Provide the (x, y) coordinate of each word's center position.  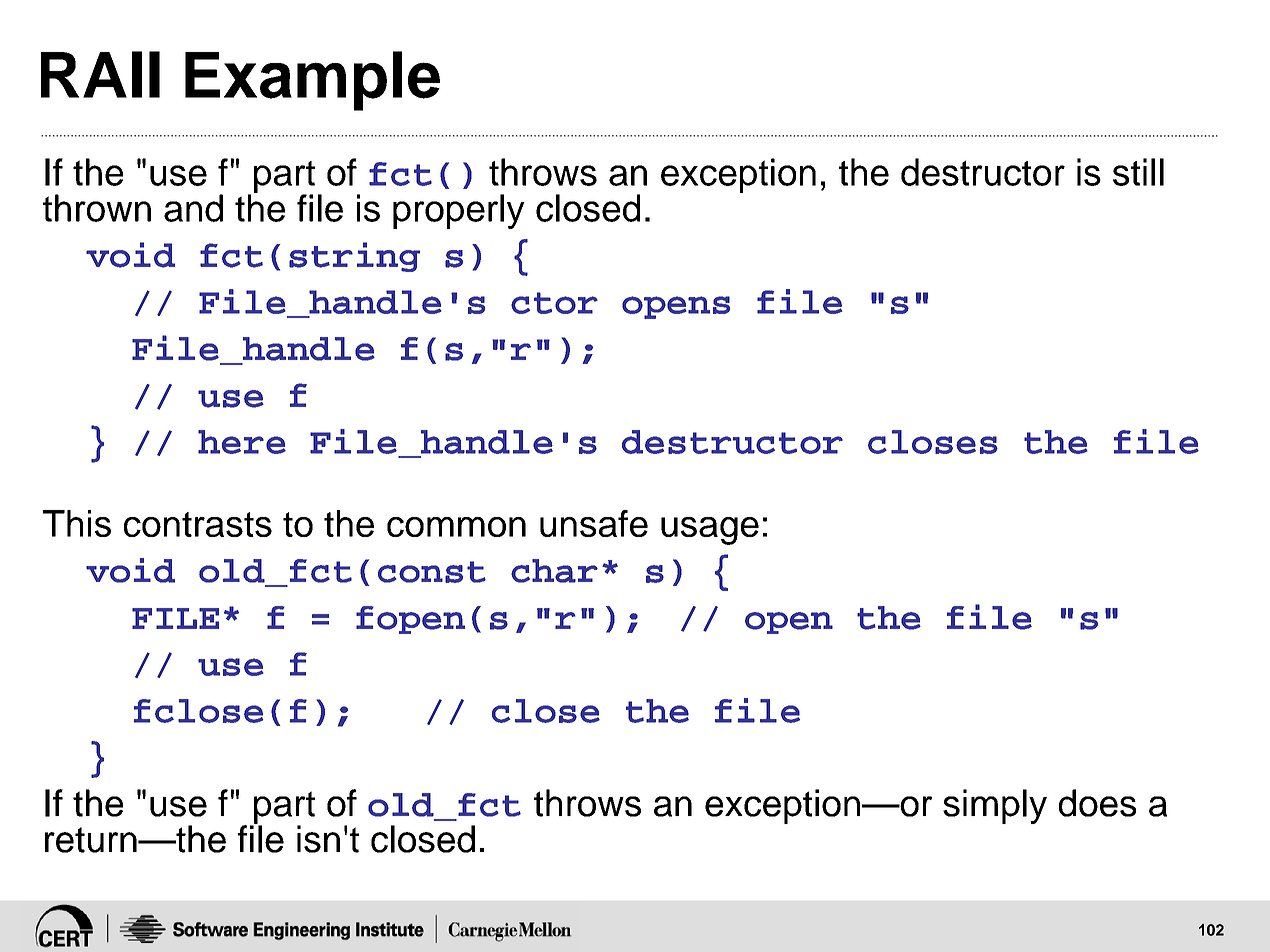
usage (710, 531)
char (554, 571)
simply (995, 806)
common (456, 527)
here (242, 442)
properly (459, 211)
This (77, 523)
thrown (97, 208)
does (1097, 803)
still (1138, 172)
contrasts (198, 524)
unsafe (594, 523)
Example (312, 81)
